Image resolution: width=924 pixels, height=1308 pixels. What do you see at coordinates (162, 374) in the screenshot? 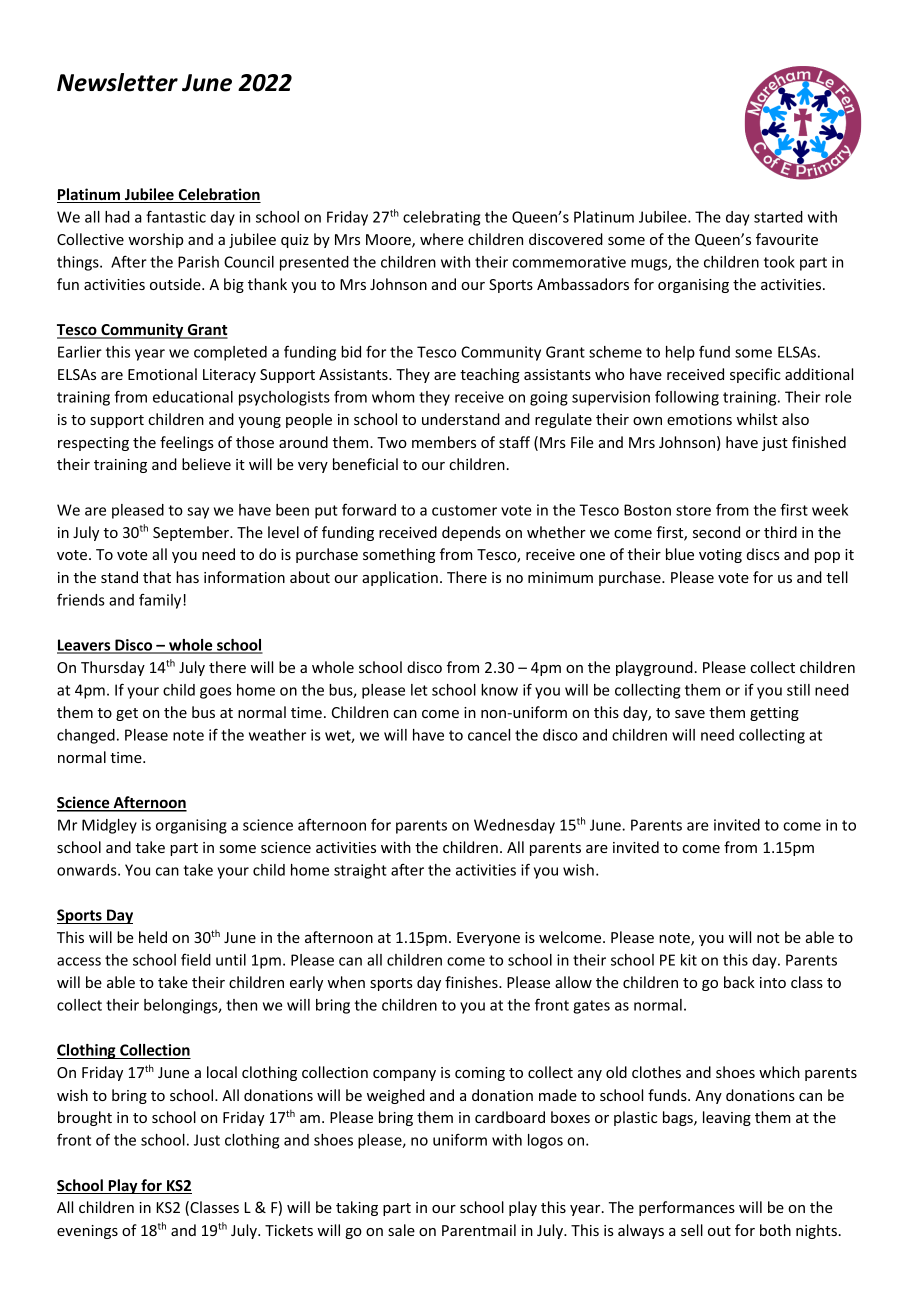
I see `Emotional` at bounding box center [162, 374].
